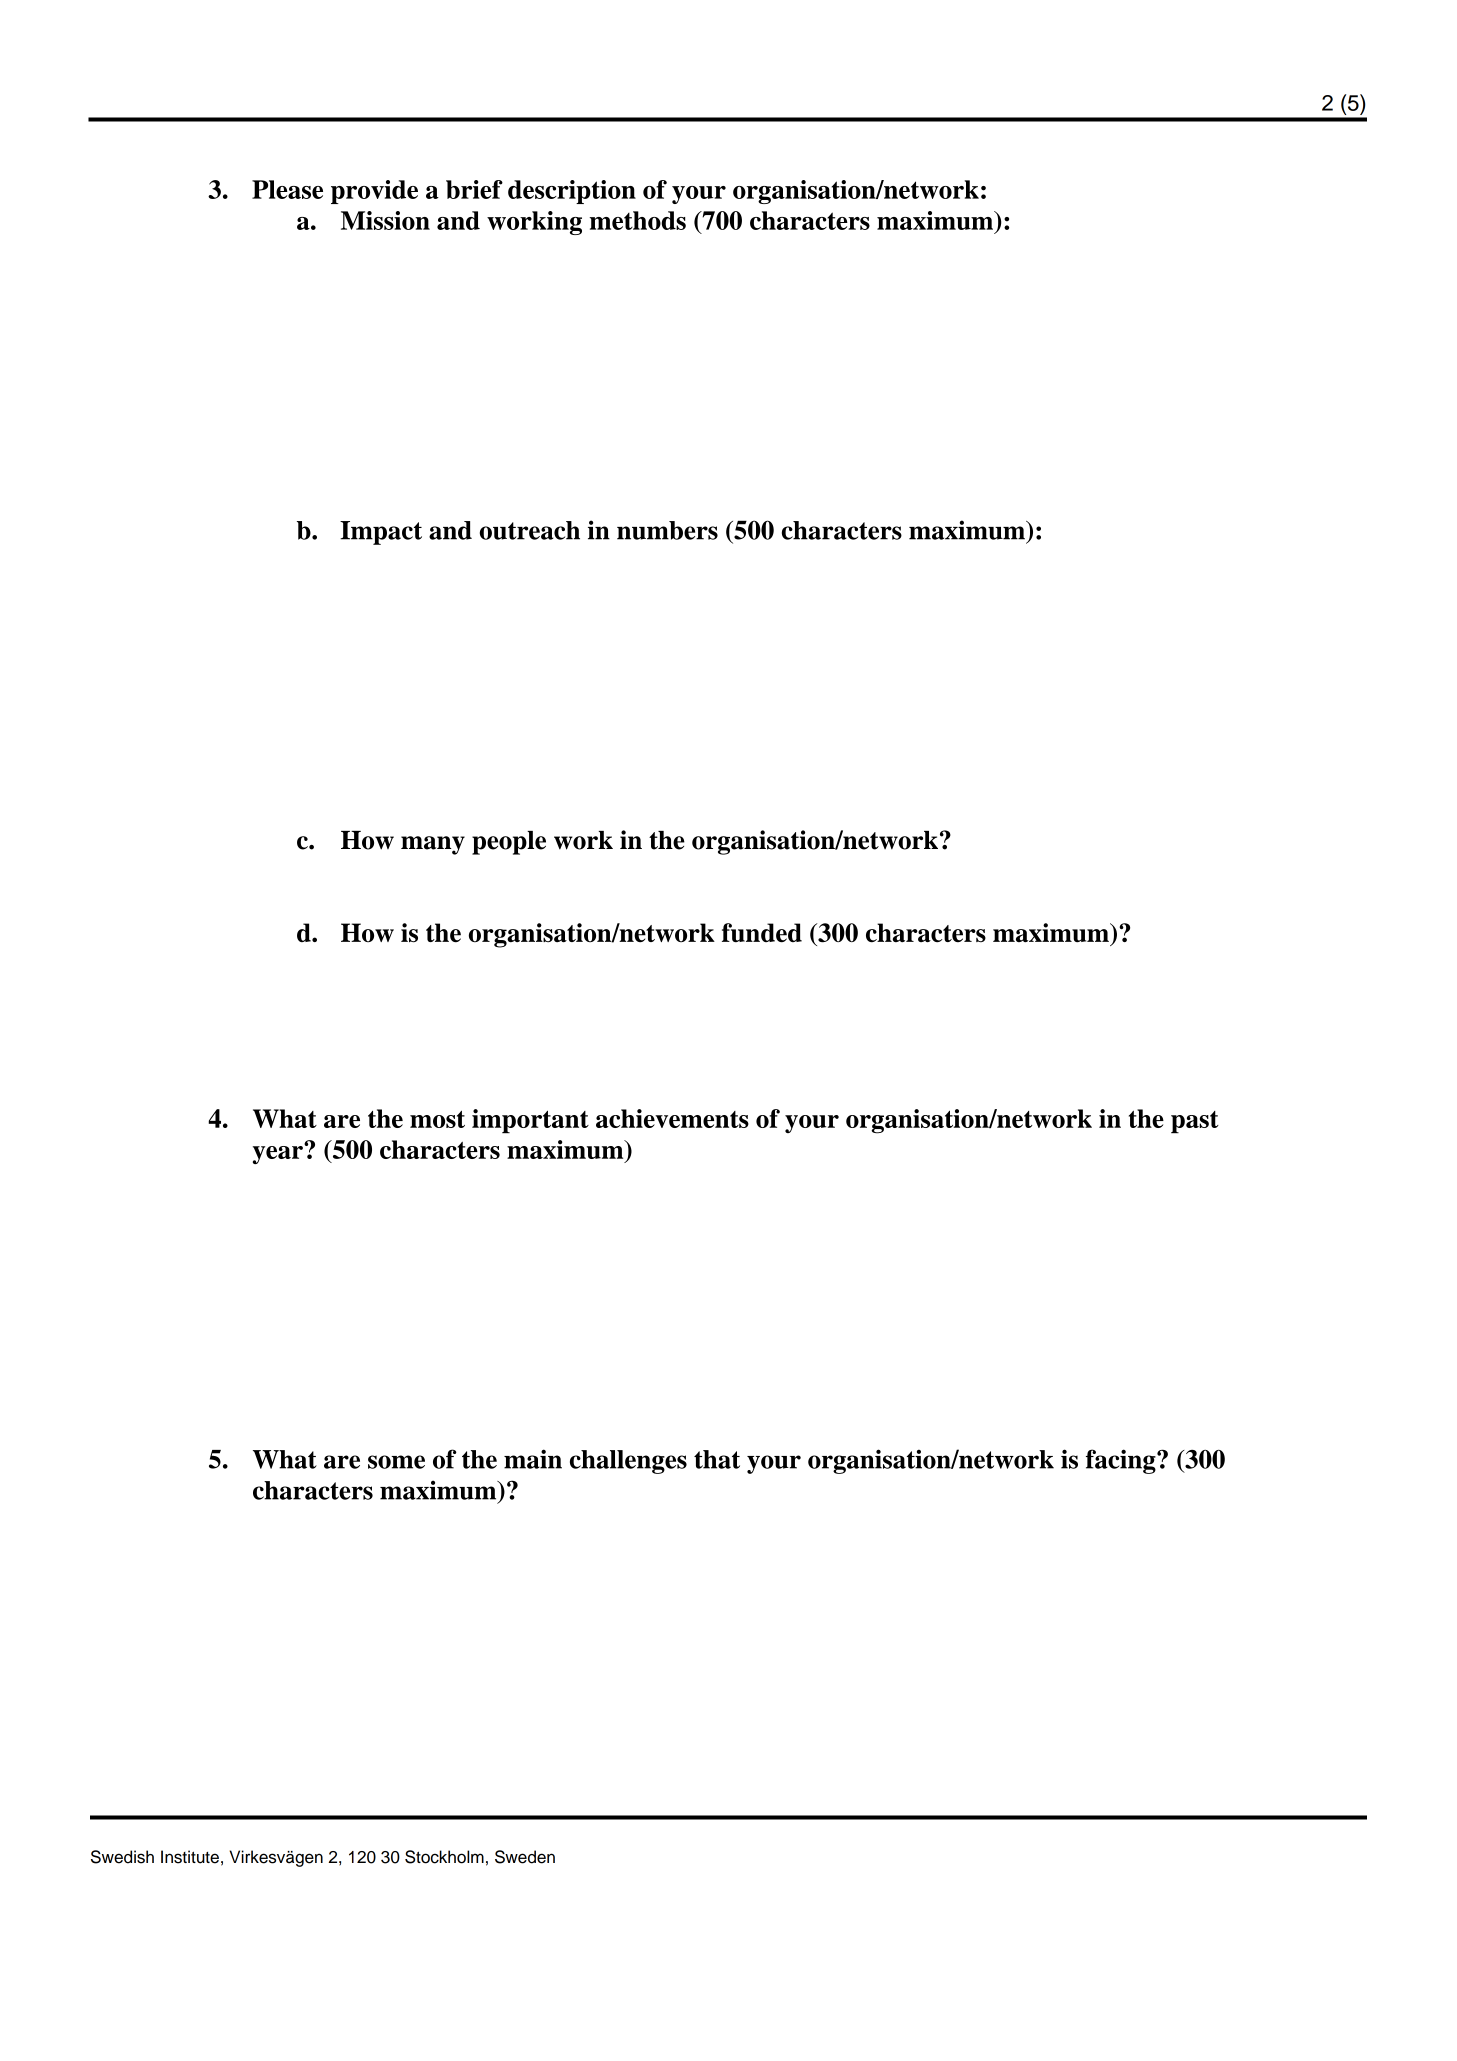  What do you see at coordinates (279, 1153) in the screenshot?
I see `year` at bounding box center [279, 1153].
